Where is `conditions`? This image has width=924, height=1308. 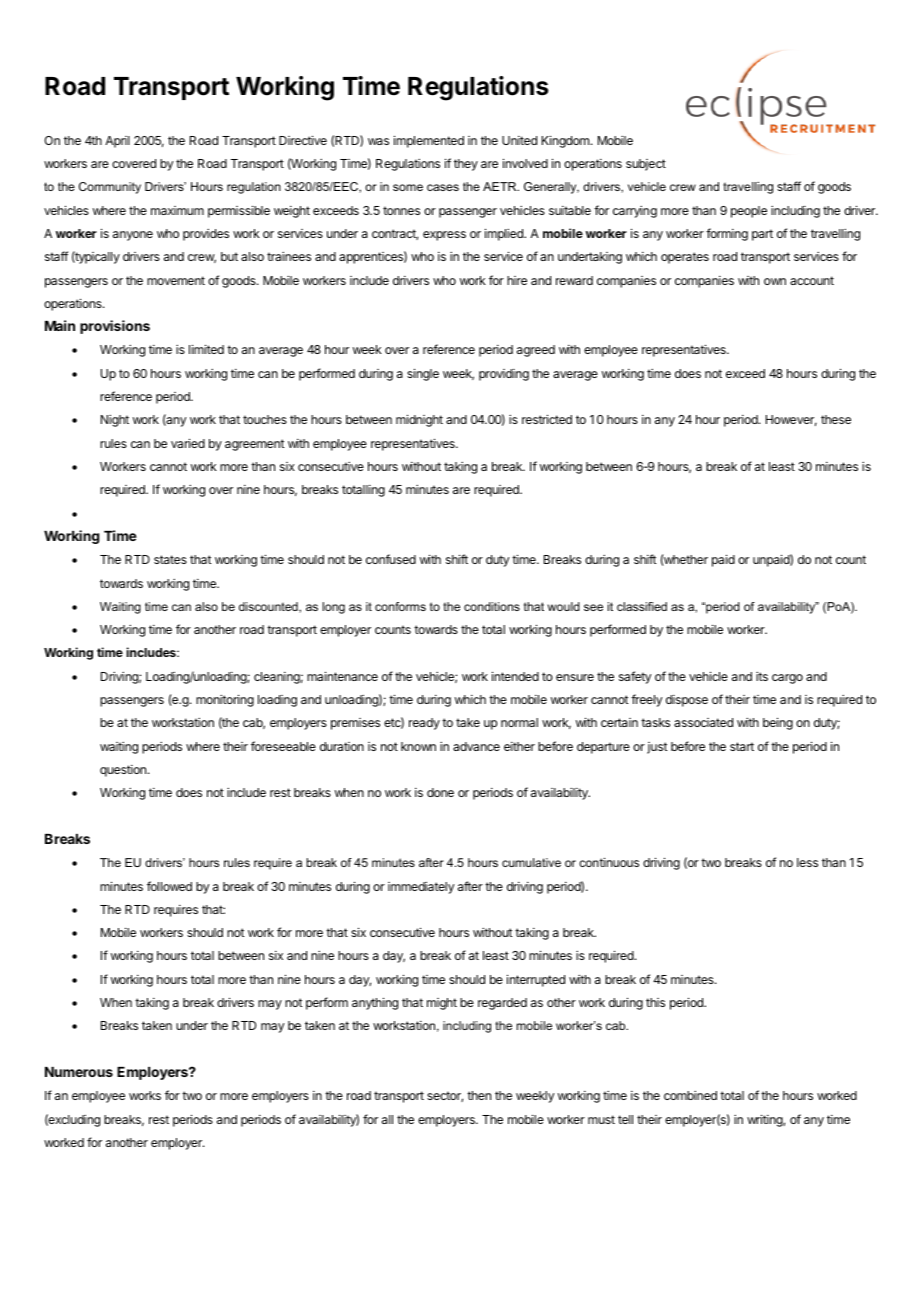 conditions is located at coordinates (492, 606).
